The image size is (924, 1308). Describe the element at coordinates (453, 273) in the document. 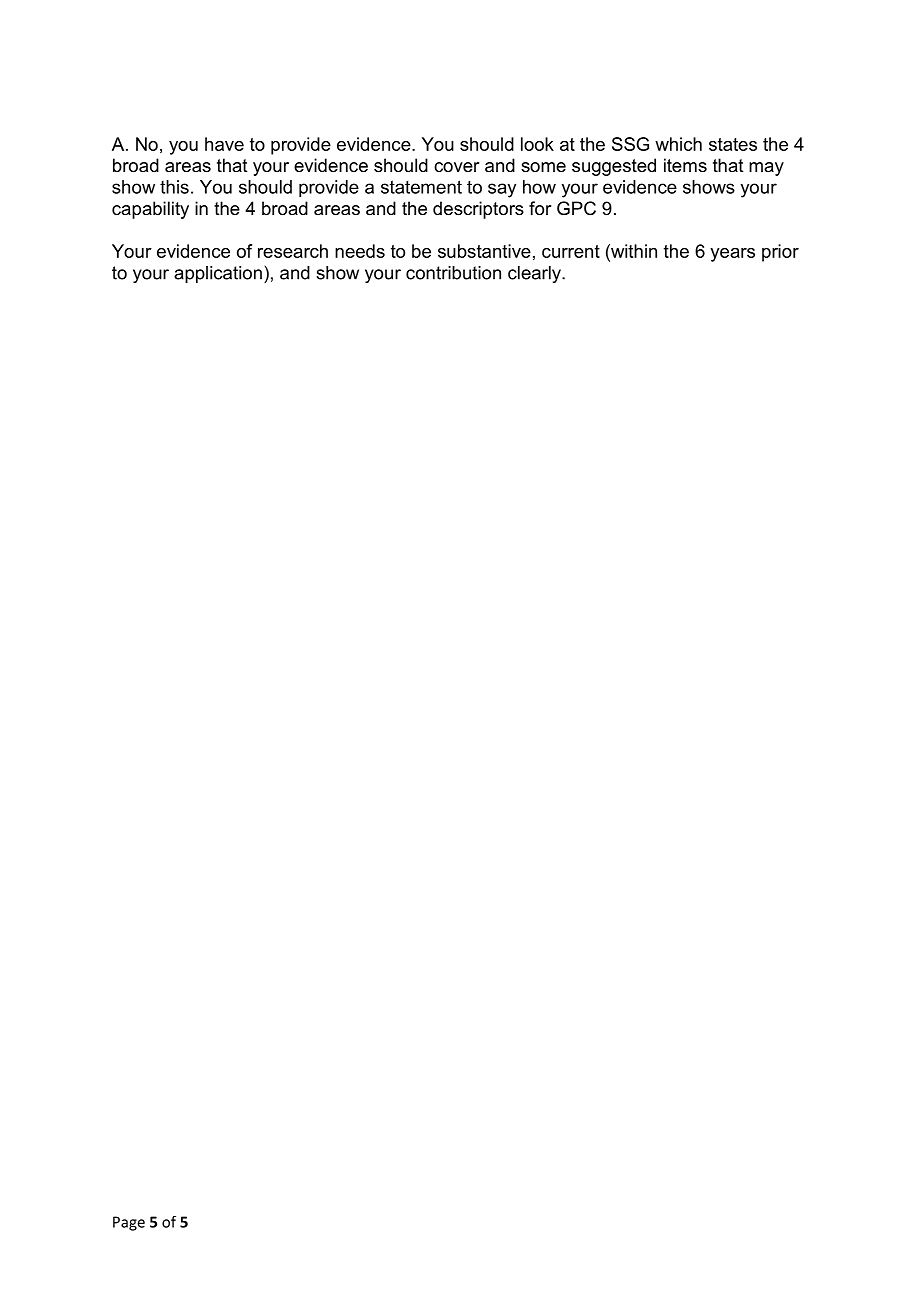

I see `contribution` at that location.
